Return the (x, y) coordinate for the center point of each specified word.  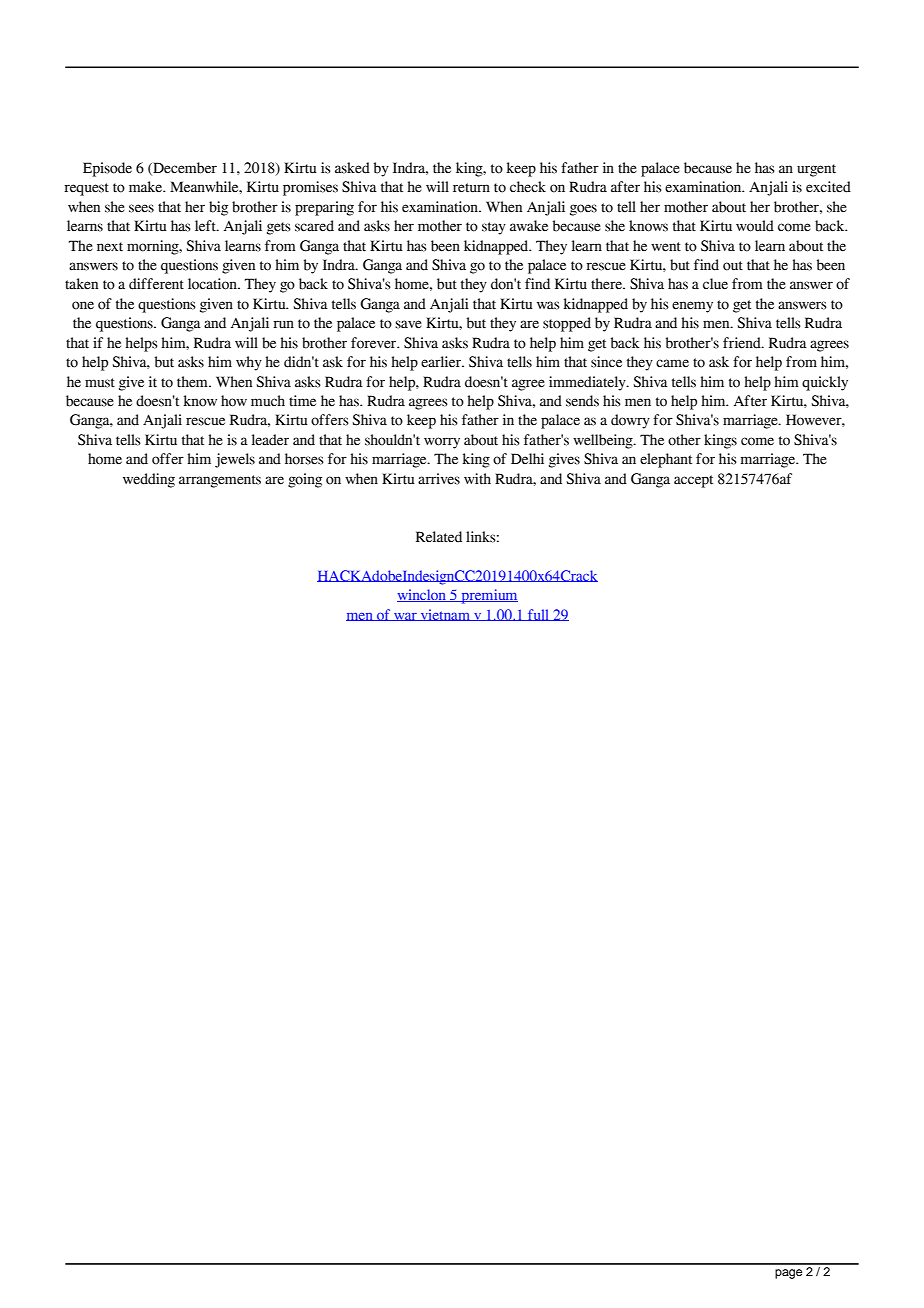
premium (488, 596)
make (147, 187)
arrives (439, 479)
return (471, 188)
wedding (149, 480)
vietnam (445, 615)
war (405, 617)
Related (439, 537)
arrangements (220, 481)
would (755, 226)
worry (442, 443)
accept (693, 481)
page (788, 1274)
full (539, 615)
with (477, 479)
